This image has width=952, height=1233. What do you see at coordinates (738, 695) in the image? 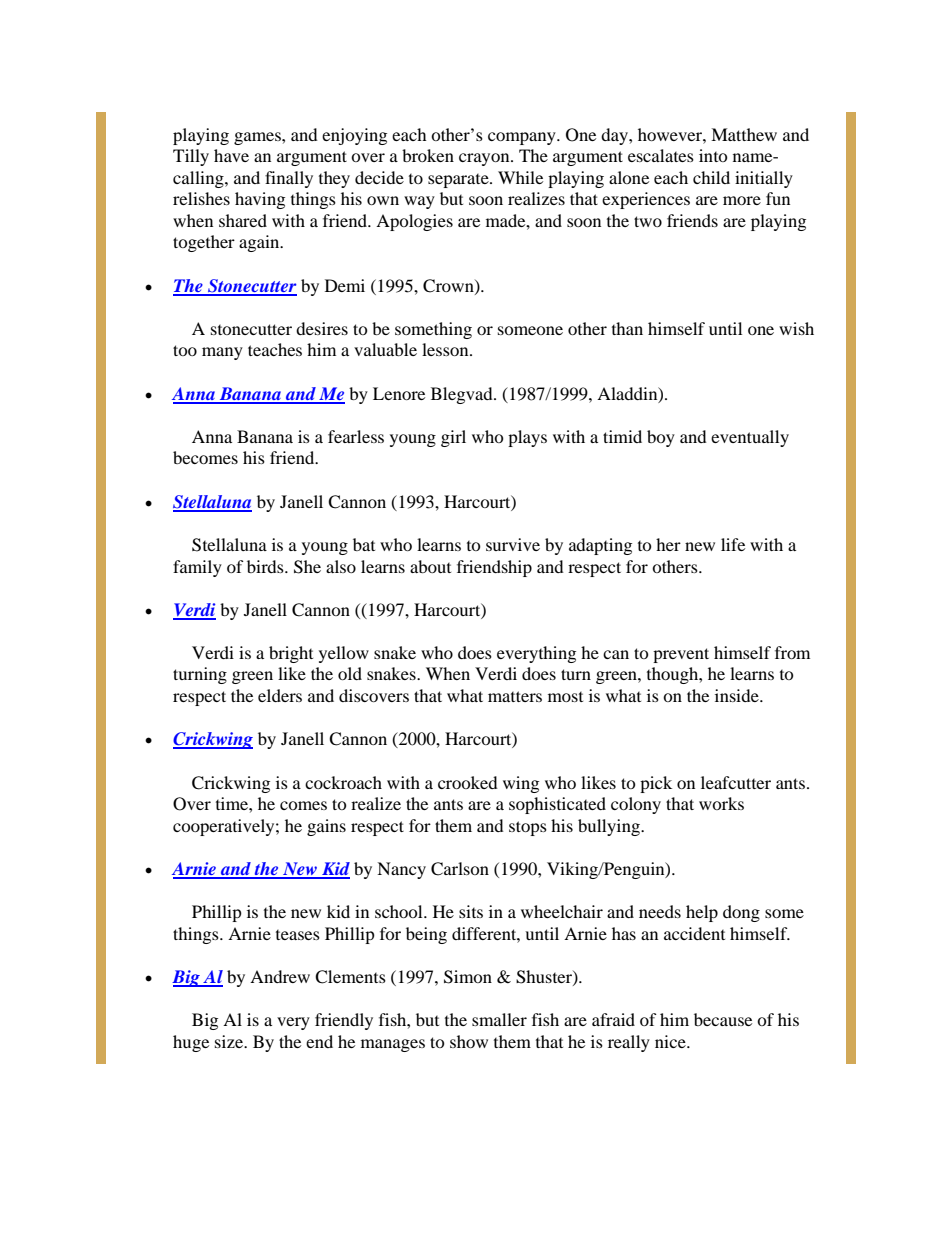
I see `inside` at bounding box center [738, 695].
